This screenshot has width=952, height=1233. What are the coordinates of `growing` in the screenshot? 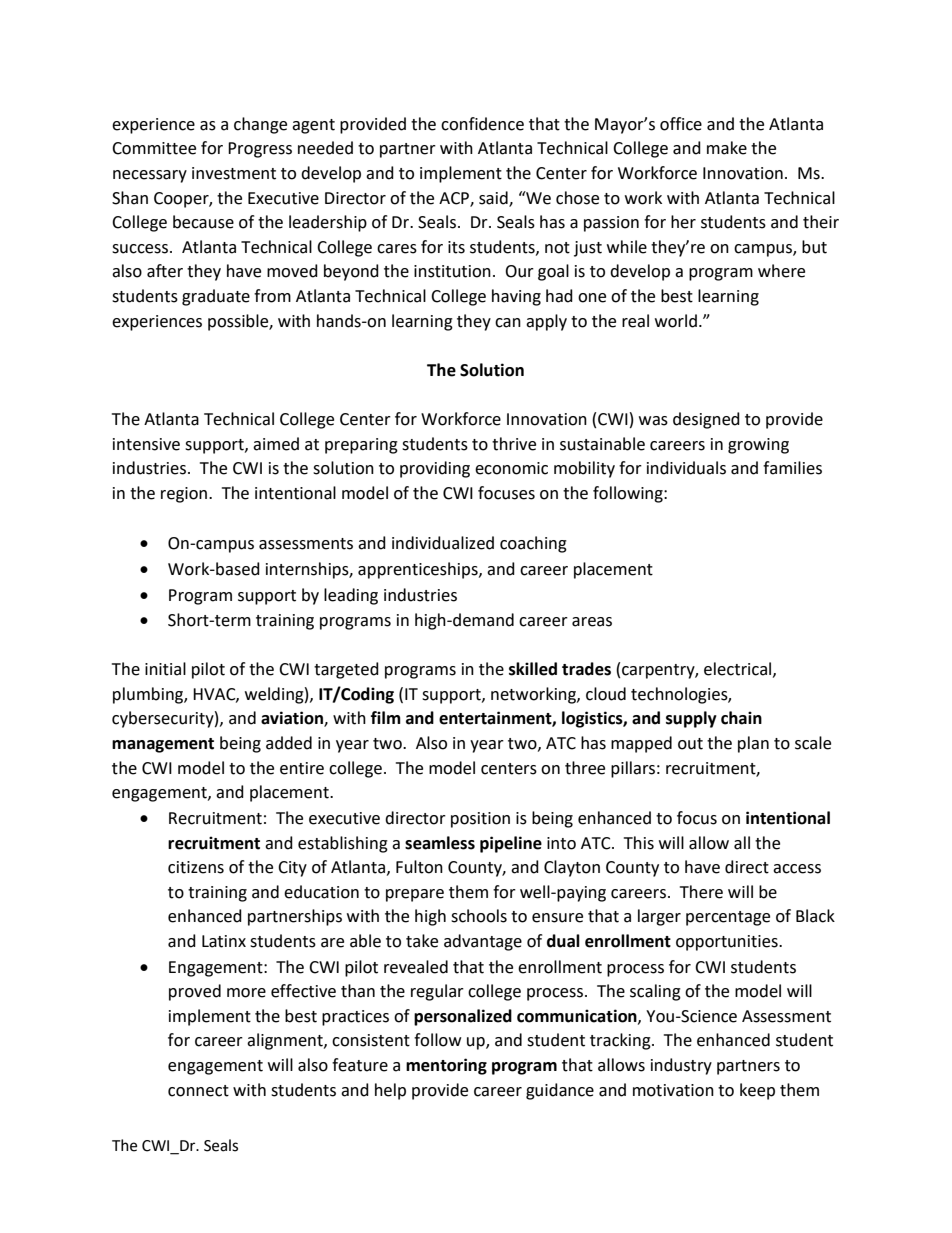 It's located at (758, 446).
